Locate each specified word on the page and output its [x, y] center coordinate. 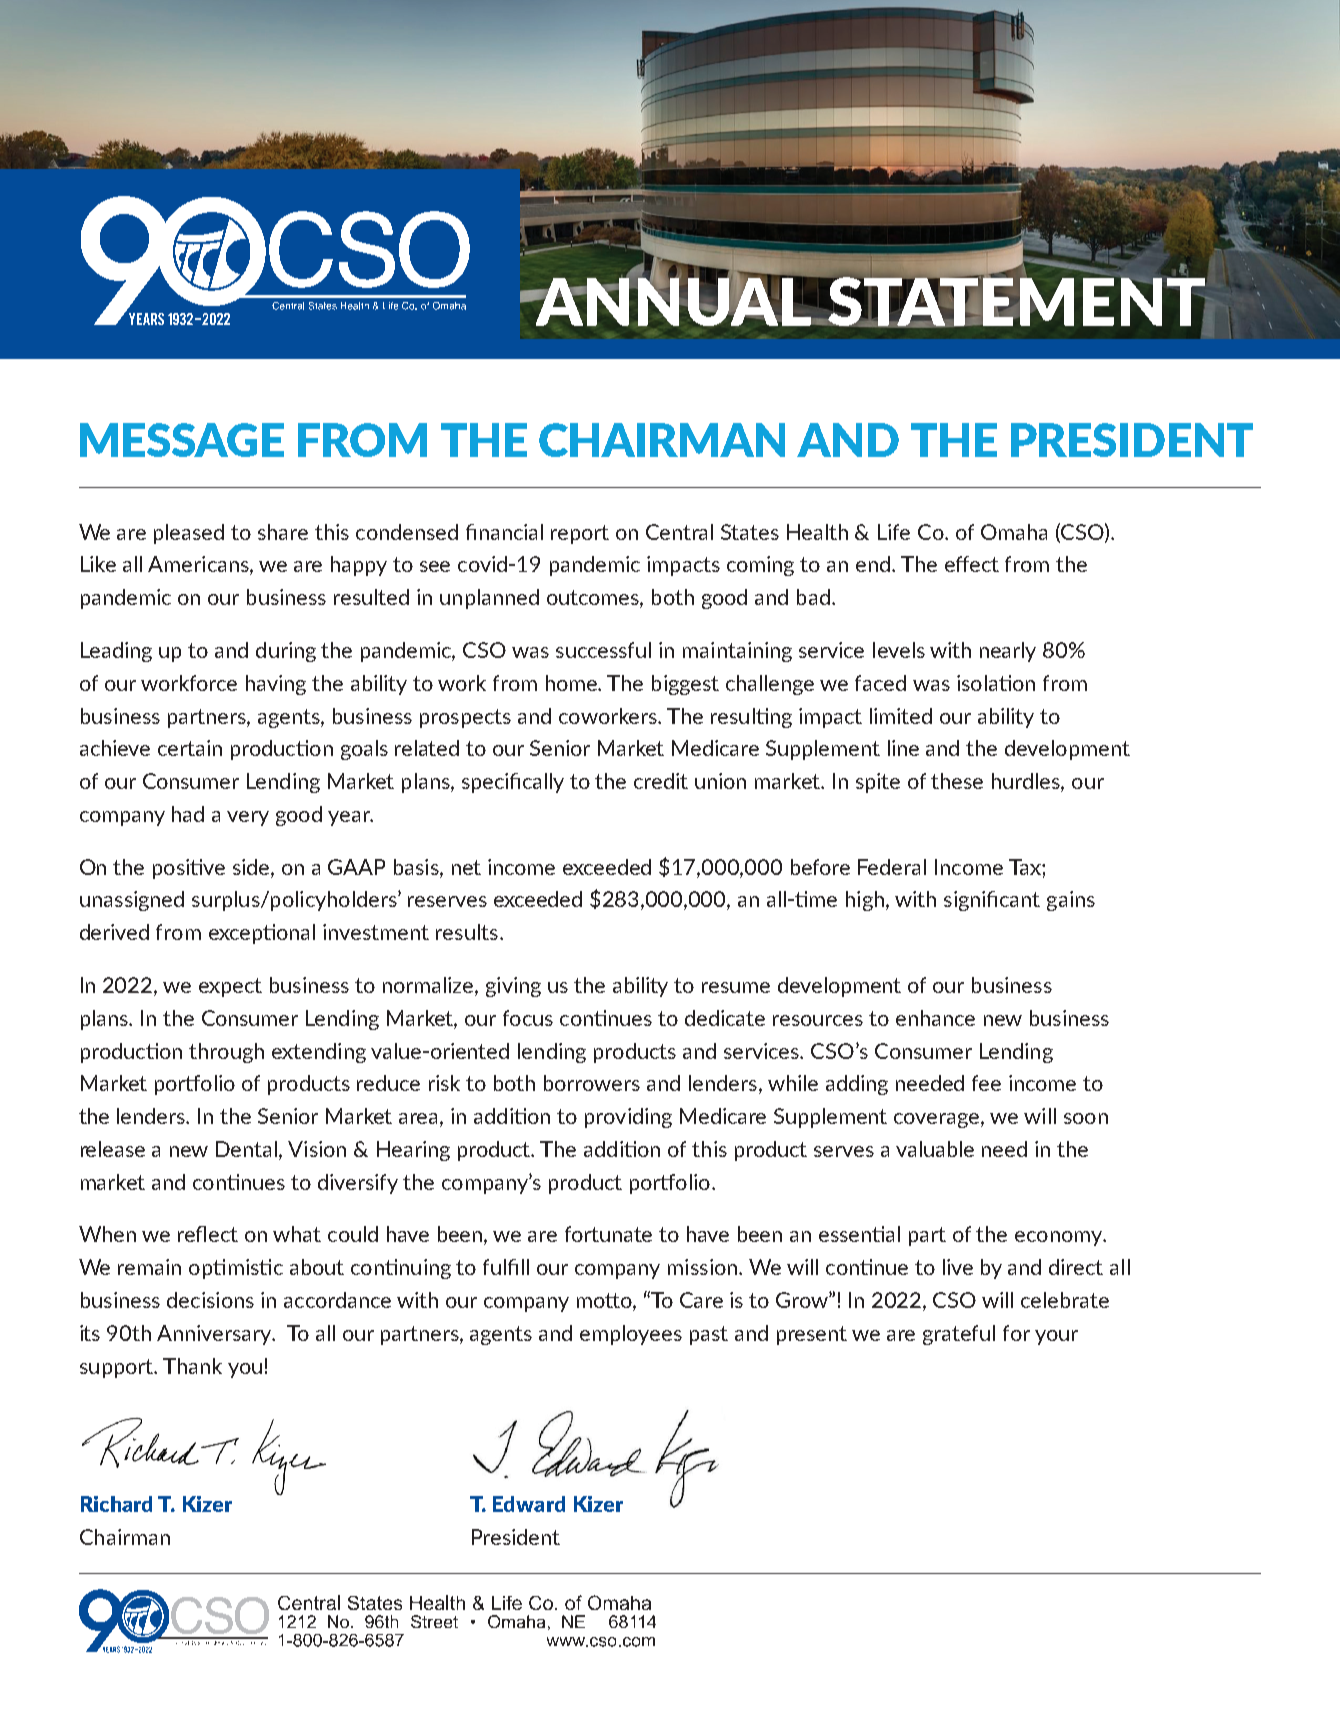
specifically [513, 783]
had [188, 814]
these [957, 781]
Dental [248, 1150]
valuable [935, 1149]
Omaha [1014, 532]
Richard [116, 1504]
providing [628, 1118]
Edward [529, 1504]
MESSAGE [182, 440]
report [580, 534]
